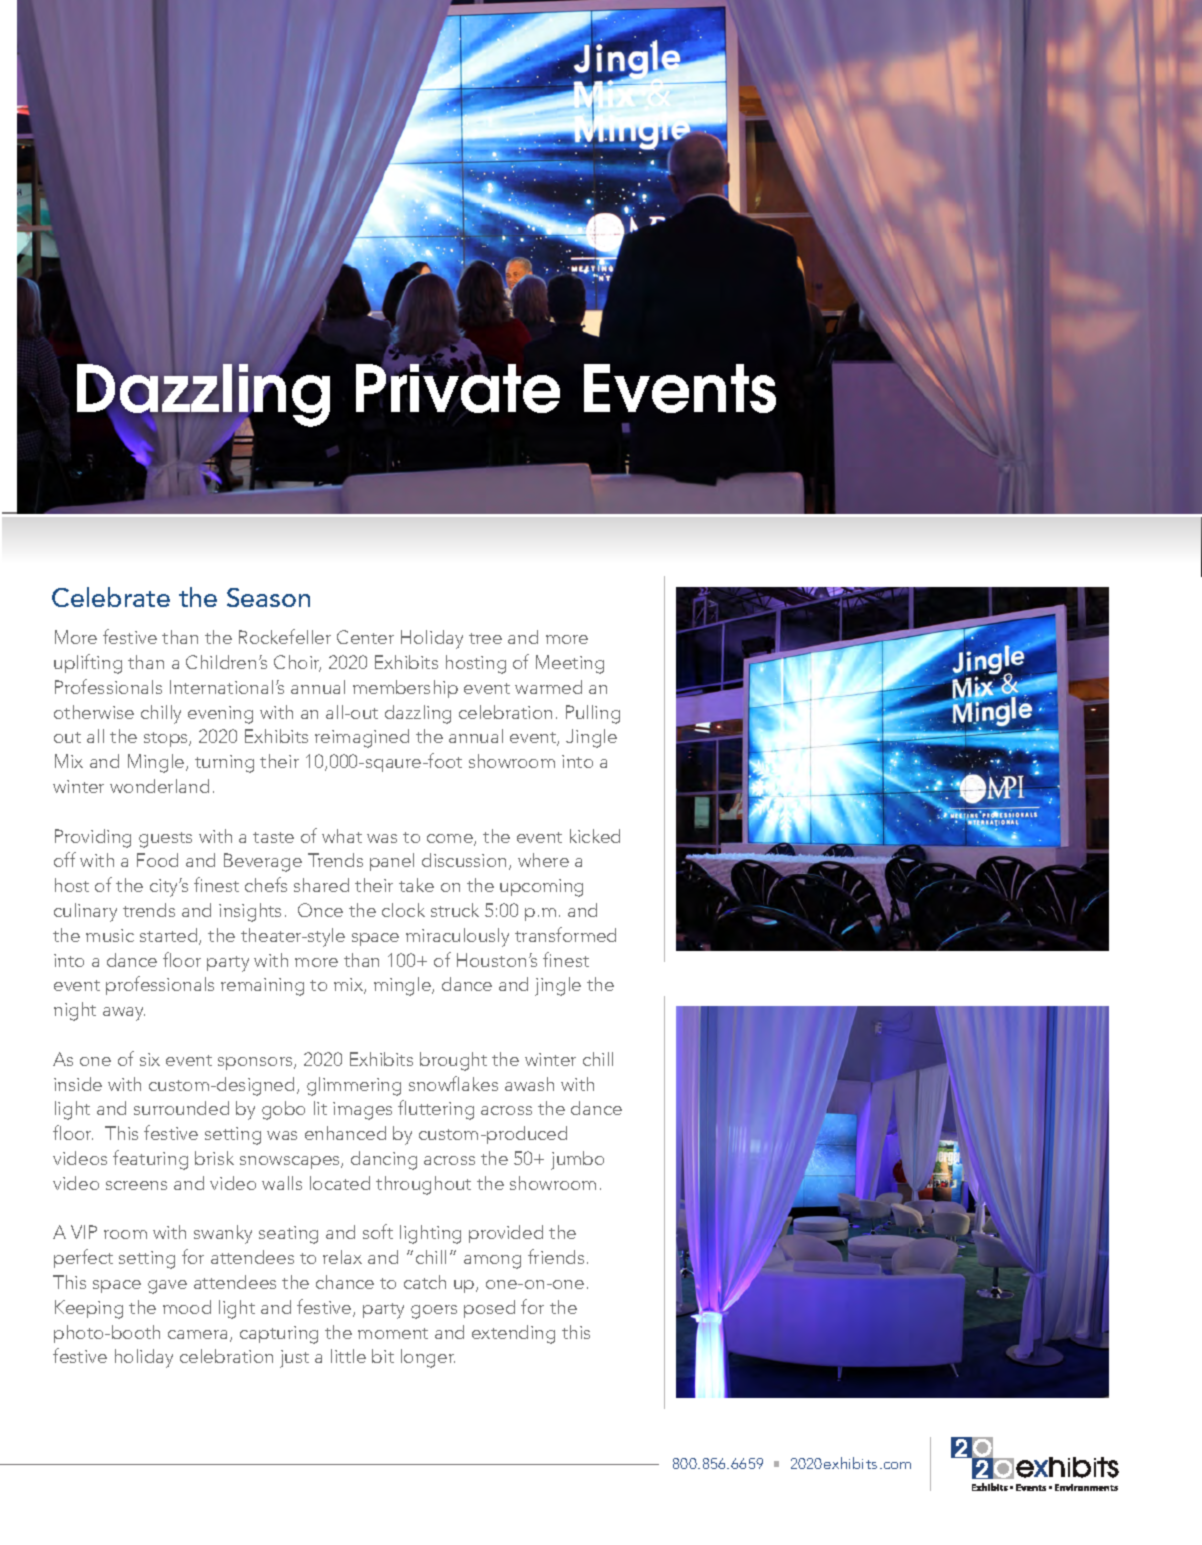 This document has width=1202, height=1545. Describe the element at coordinates (485, 638) in the document. I see `tree` at that location.
